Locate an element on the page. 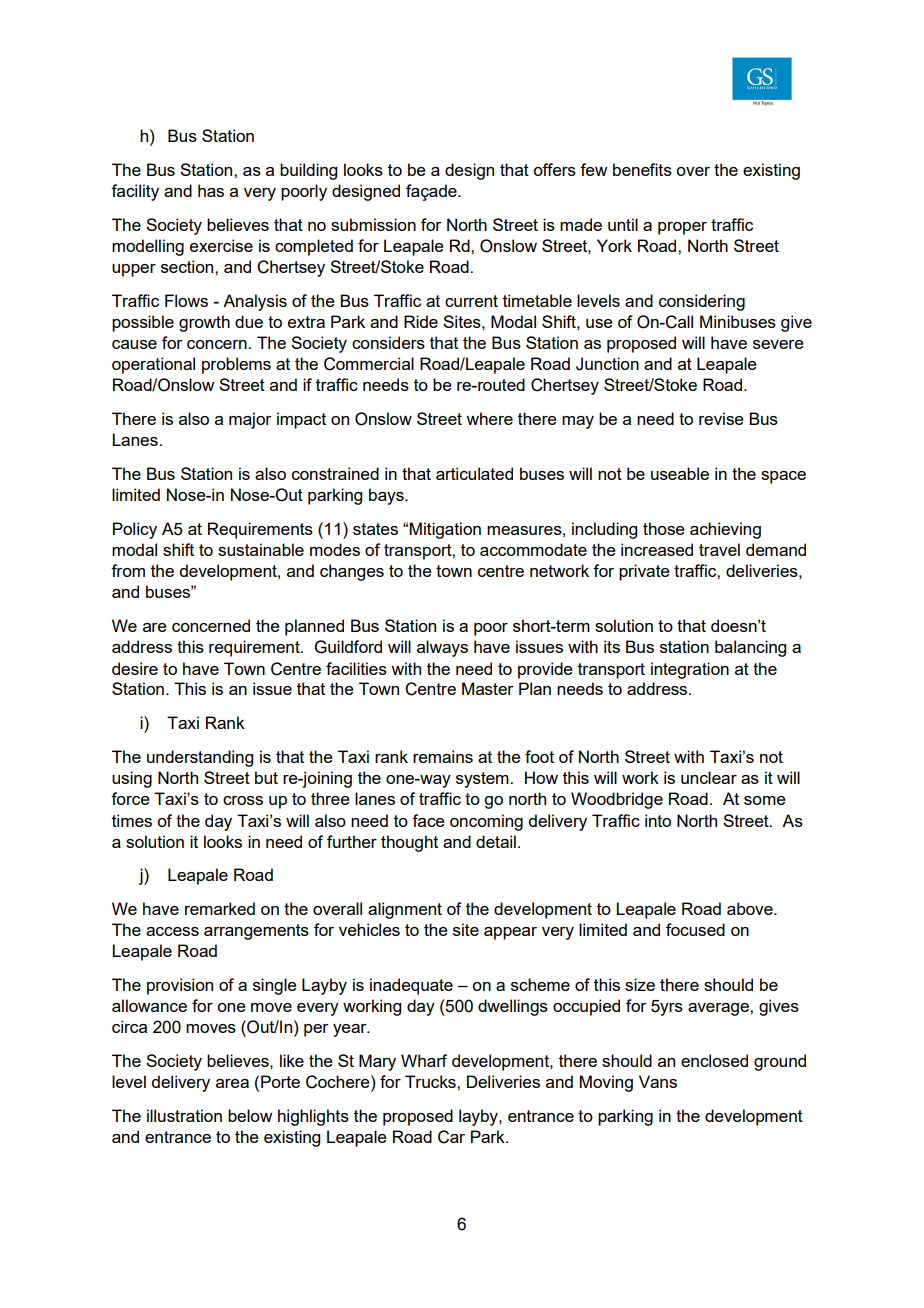 The image size is (924, 1308). proper is located at coordinates (682, 228).
